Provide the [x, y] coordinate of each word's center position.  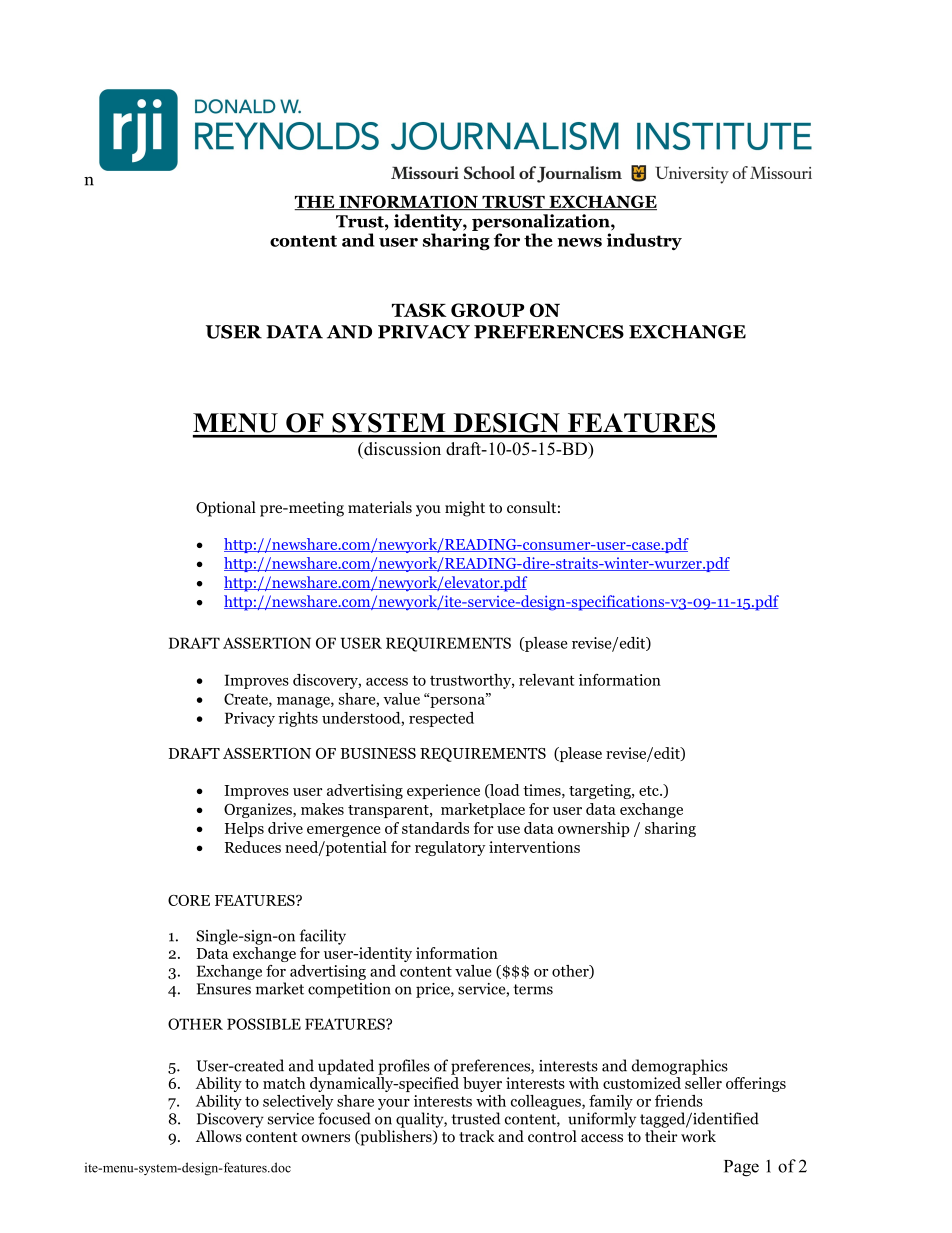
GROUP [487, 310]
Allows [219, 1136]
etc [650, 791]
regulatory [450, 848]
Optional [226, 509]
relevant [546, 680]
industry [644, 241]
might [465, 509]
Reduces [253, 847]
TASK [419, 310]
